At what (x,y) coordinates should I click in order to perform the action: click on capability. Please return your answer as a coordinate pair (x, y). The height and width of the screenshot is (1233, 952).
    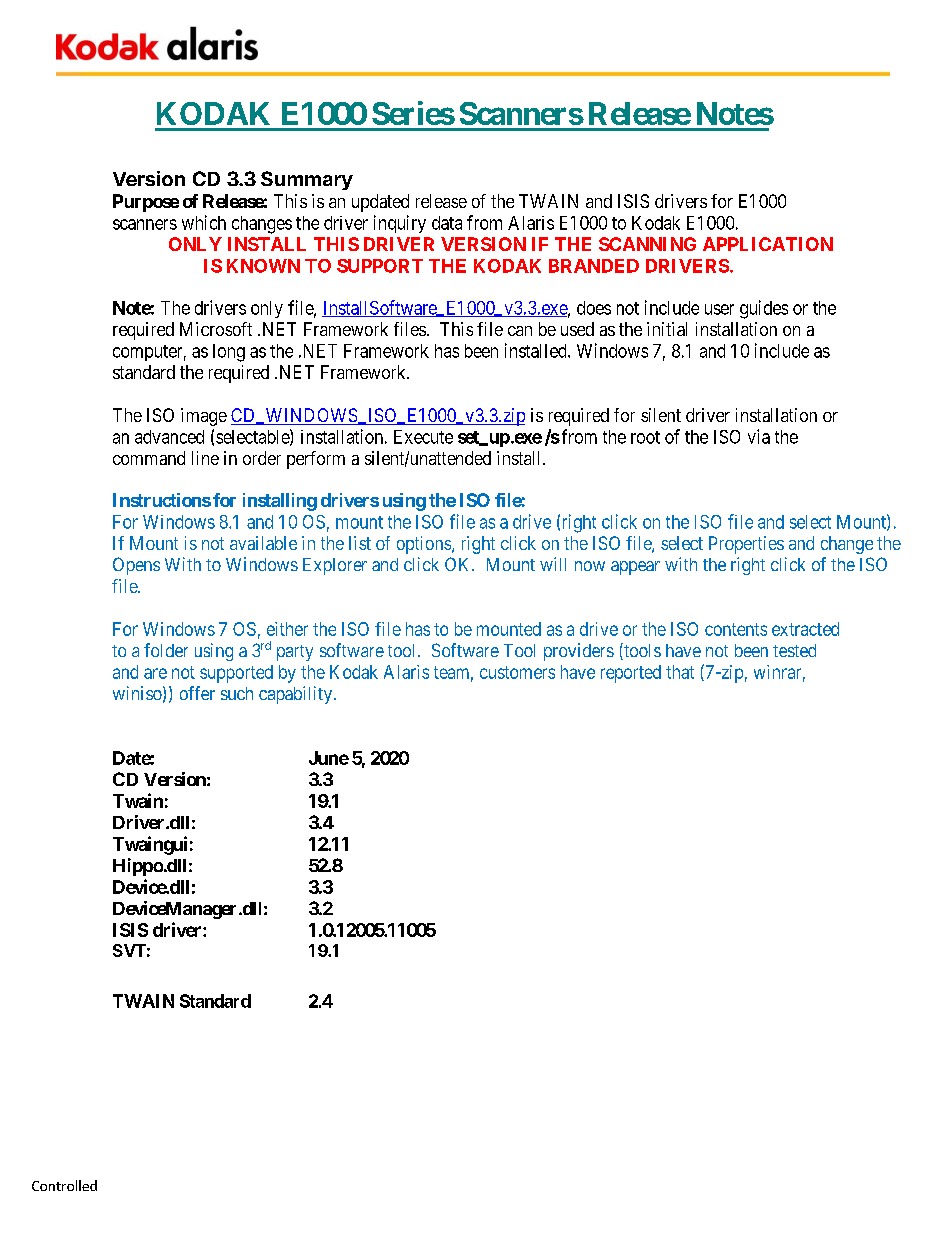
    Looking at the image, I should click on (297, 695).
